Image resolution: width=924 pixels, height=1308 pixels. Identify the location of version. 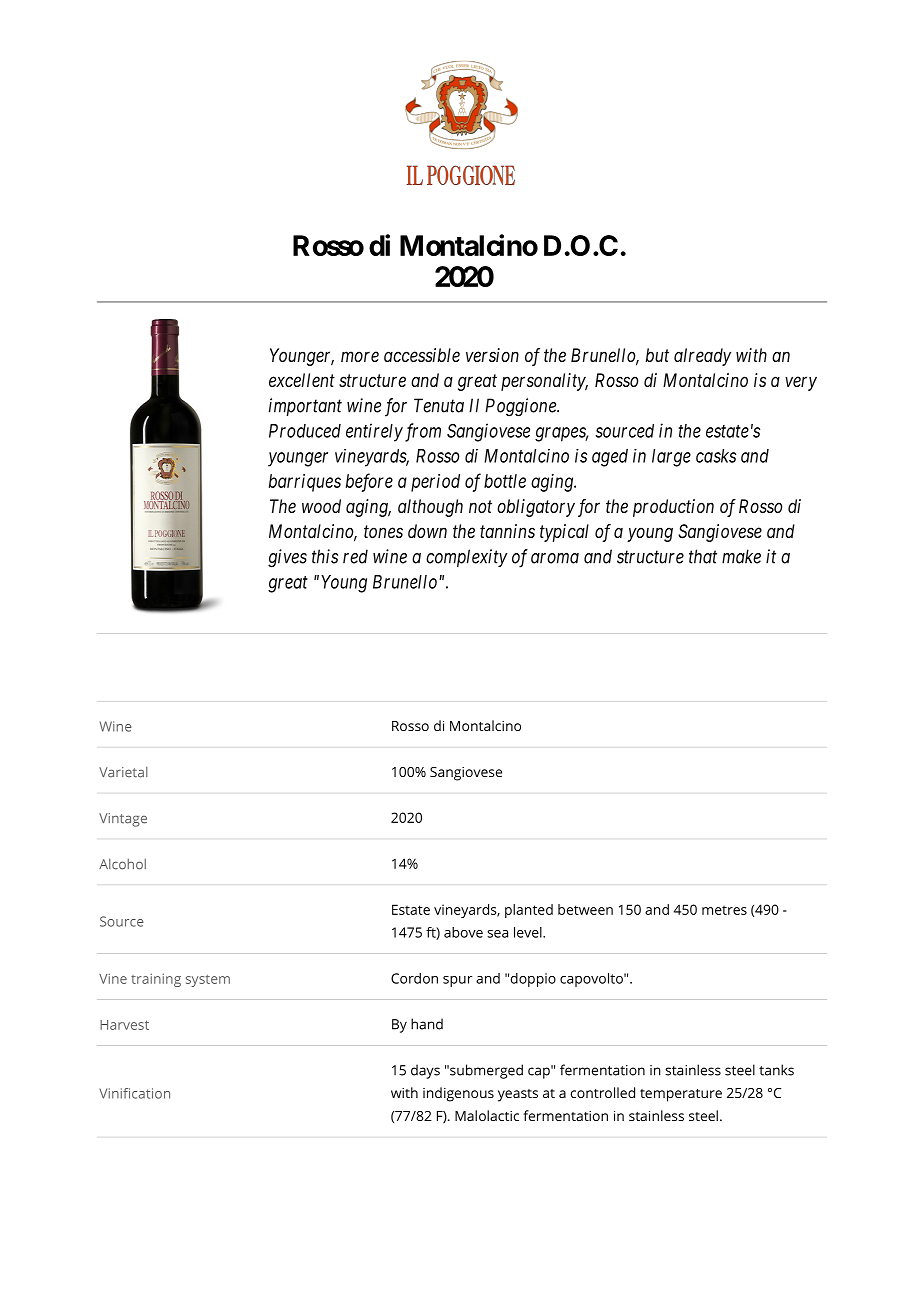
(492, 355).
